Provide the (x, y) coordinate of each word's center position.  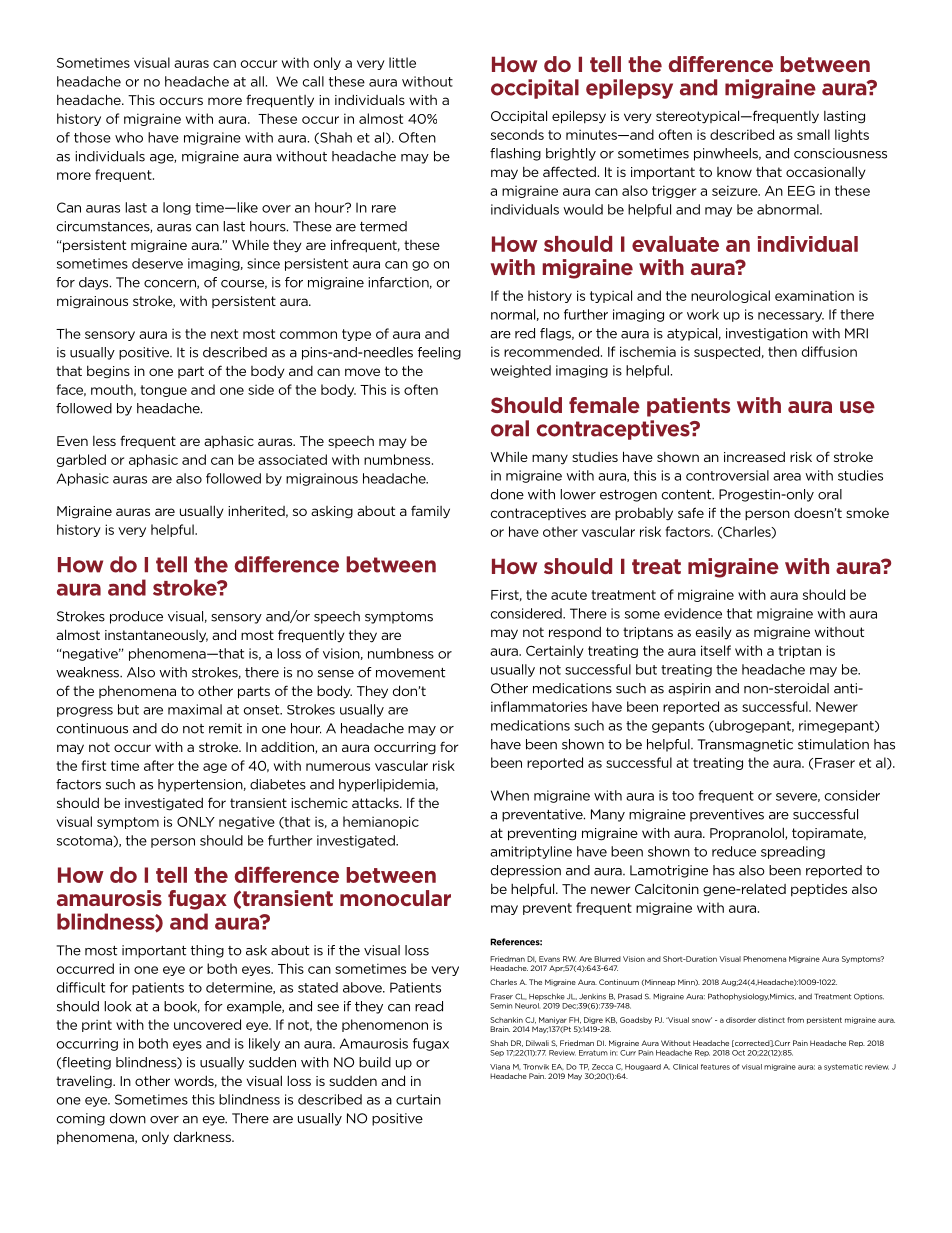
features (715, 1067)
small (813, 134)
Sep (497, 1053)
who (129, 137)
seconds (517, 134)
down (128, 1118)
